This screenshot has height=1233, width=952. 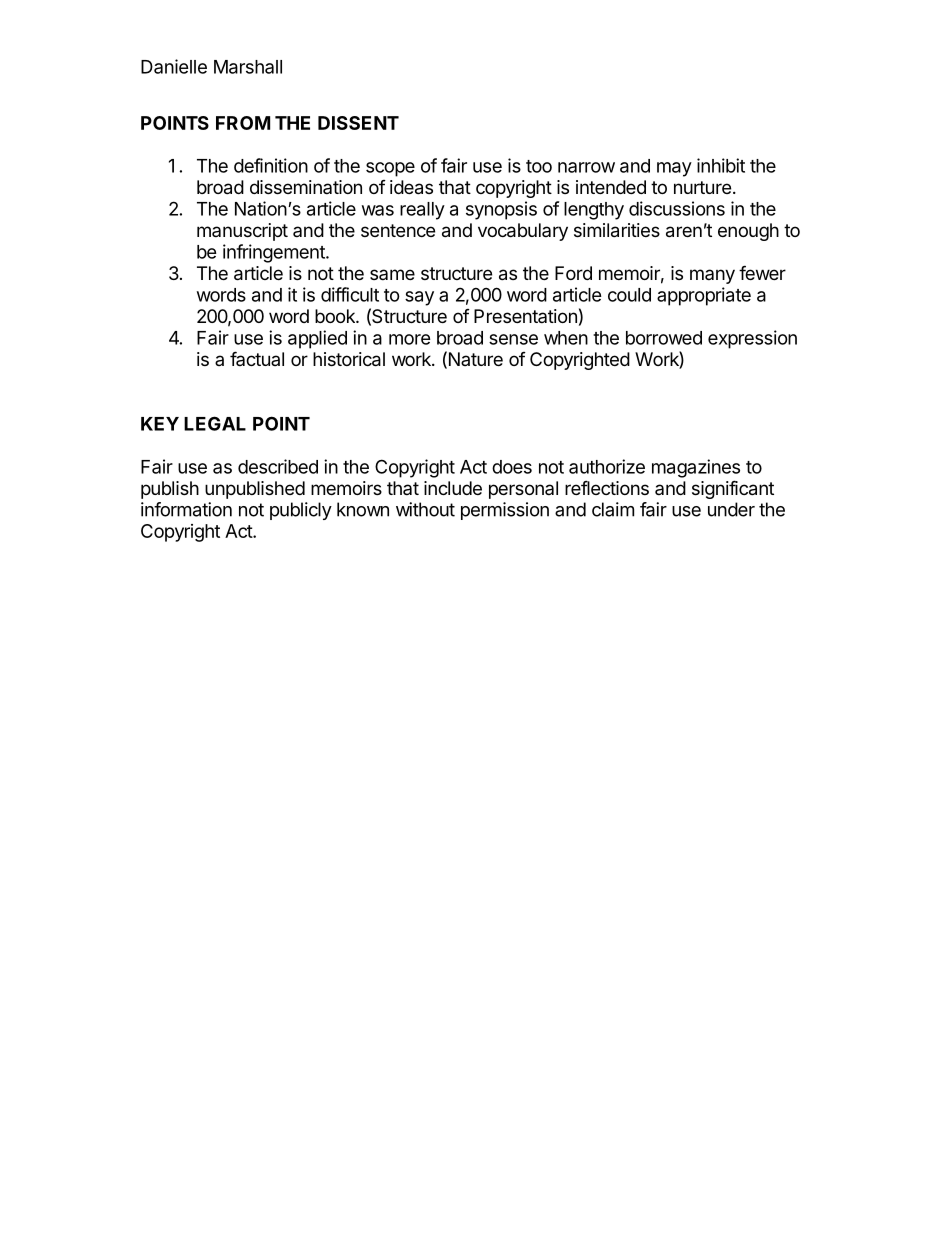 I want to click on manuscript, so click(x=242, y=232).
